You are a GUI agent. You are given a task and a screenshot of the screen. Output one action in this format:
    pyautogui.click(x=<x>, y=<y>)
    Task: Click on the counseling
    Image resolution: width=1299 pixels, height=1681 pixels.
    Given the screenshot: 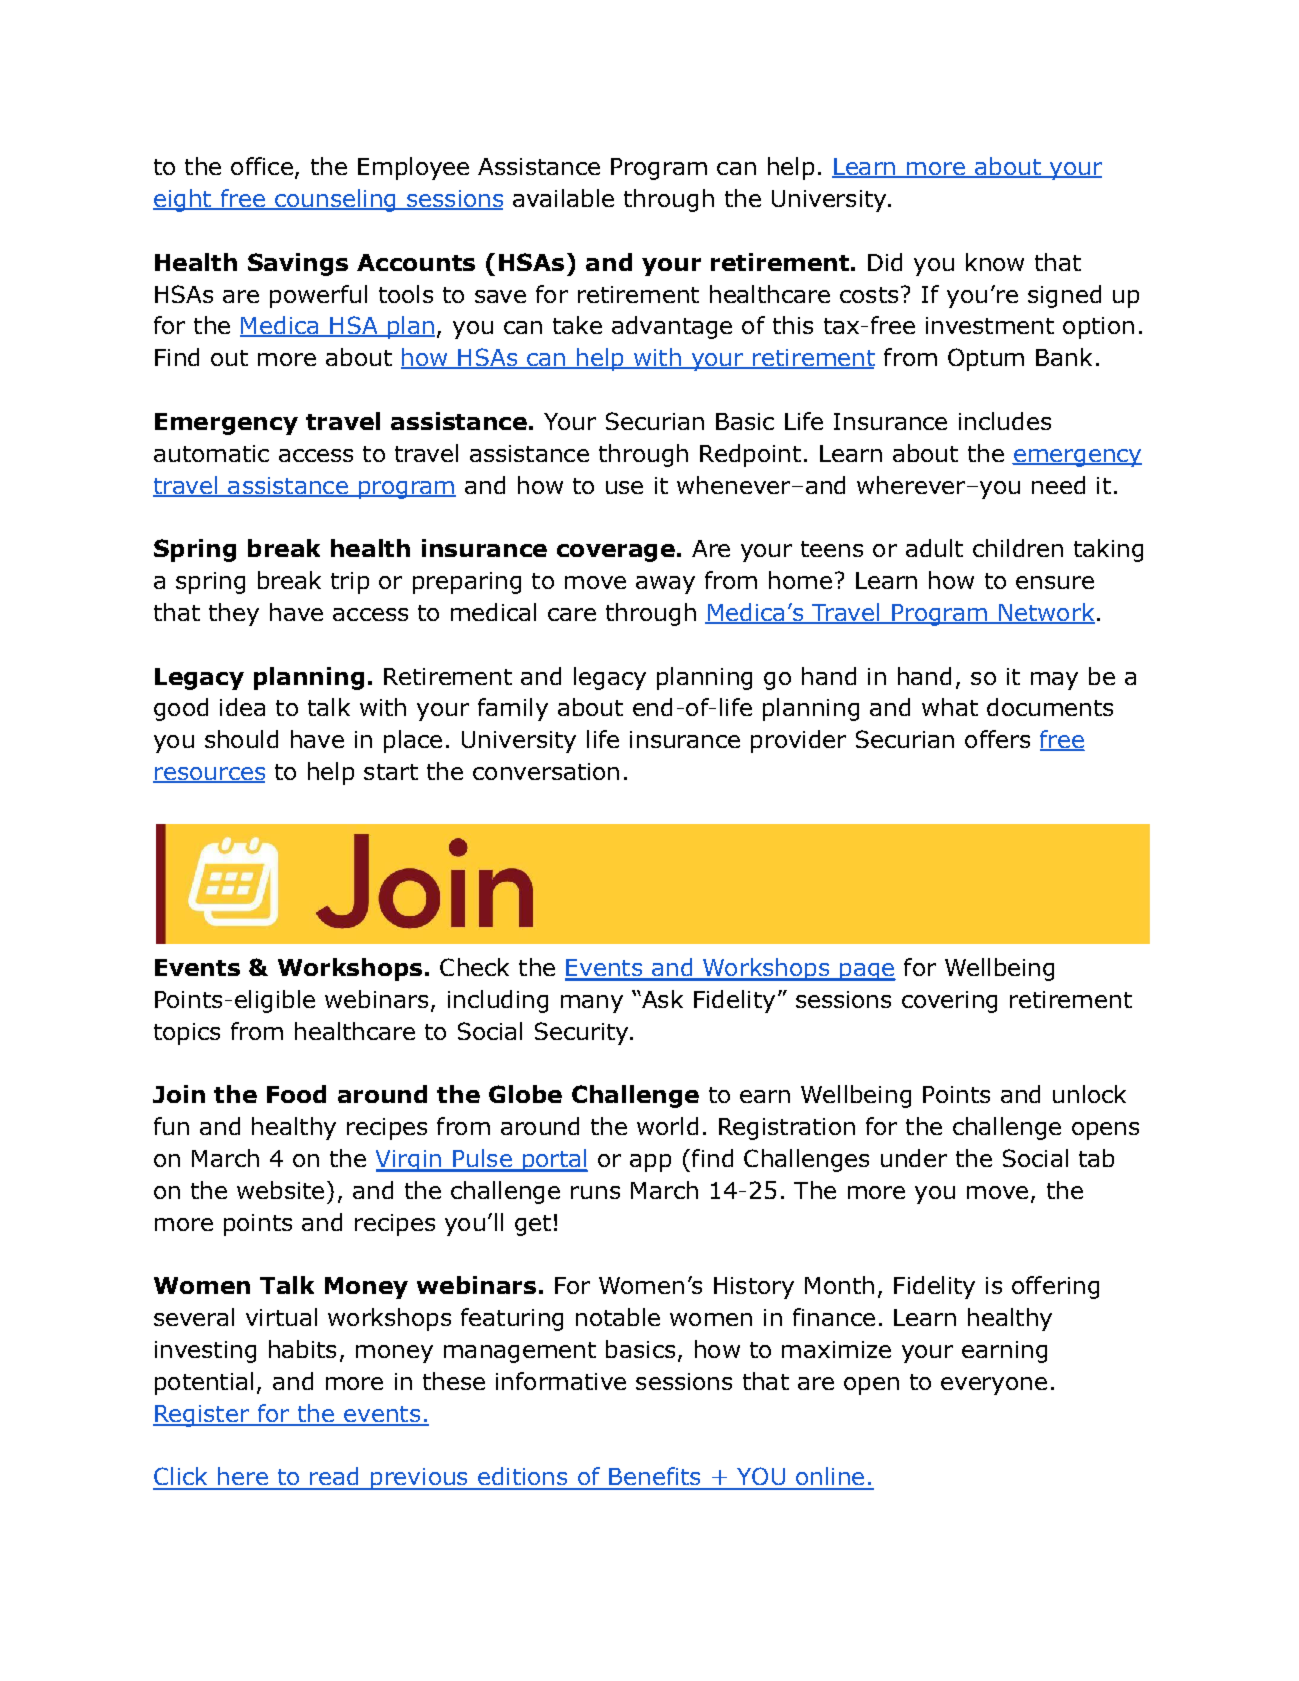 What is the action you would take?
    pyautogui.click(x=335, y=200)
